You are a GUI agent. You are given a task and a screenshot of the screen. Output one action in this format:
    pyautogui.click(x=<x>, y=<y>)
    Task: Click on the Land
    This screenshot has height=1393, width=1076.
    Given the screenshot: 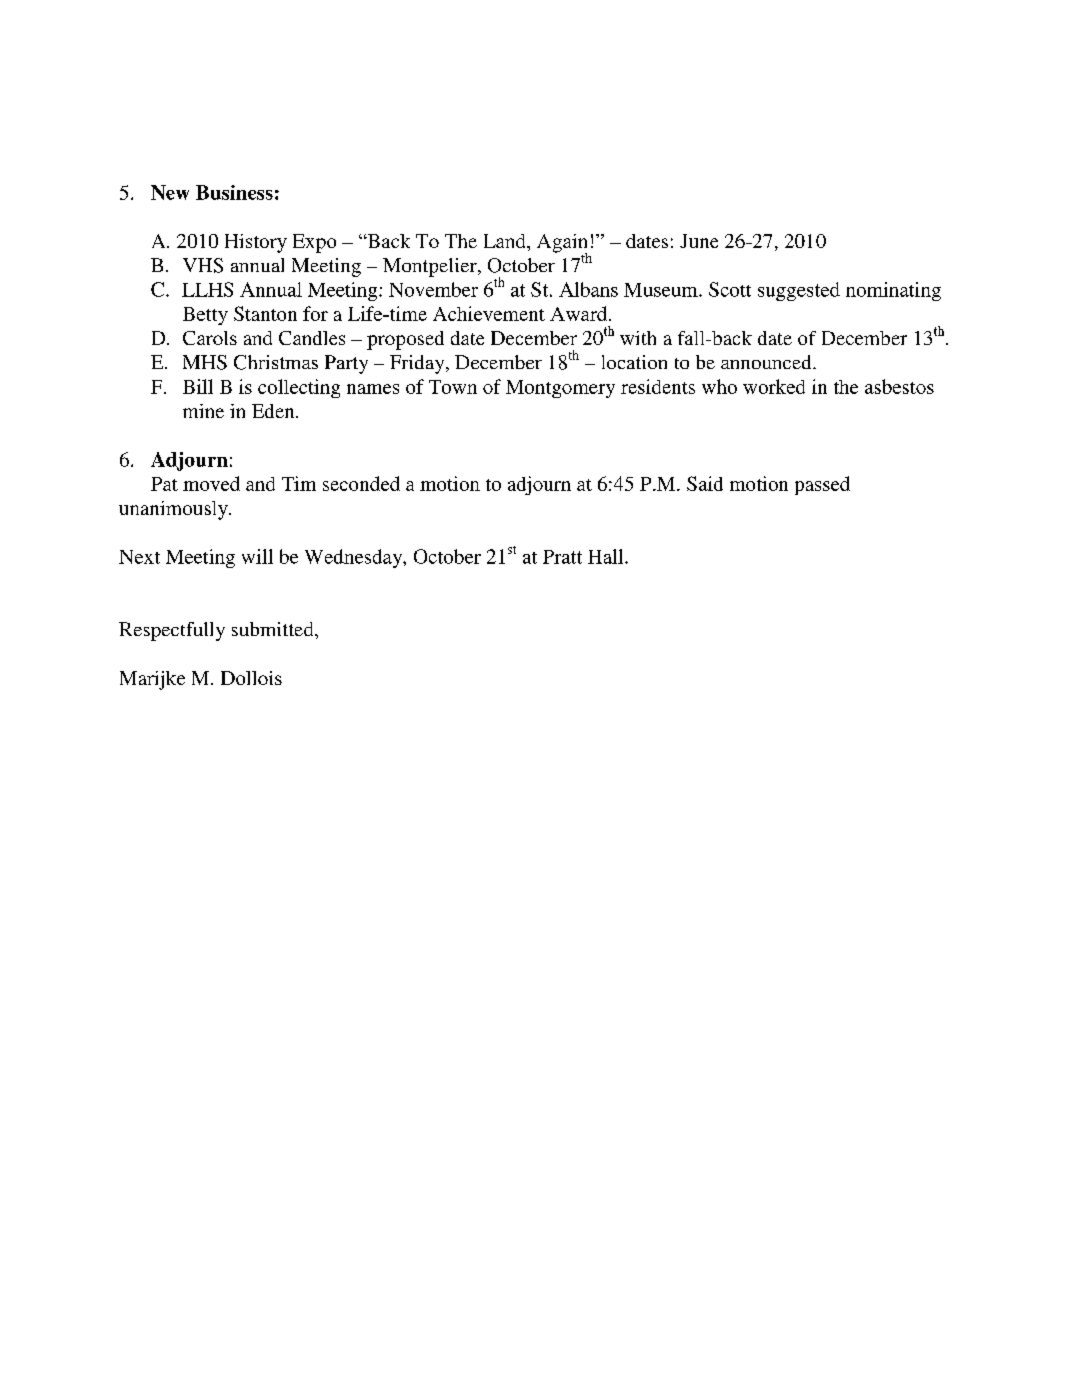 What is the action you would take?
    pyautogui.click(x=506, y=241)
